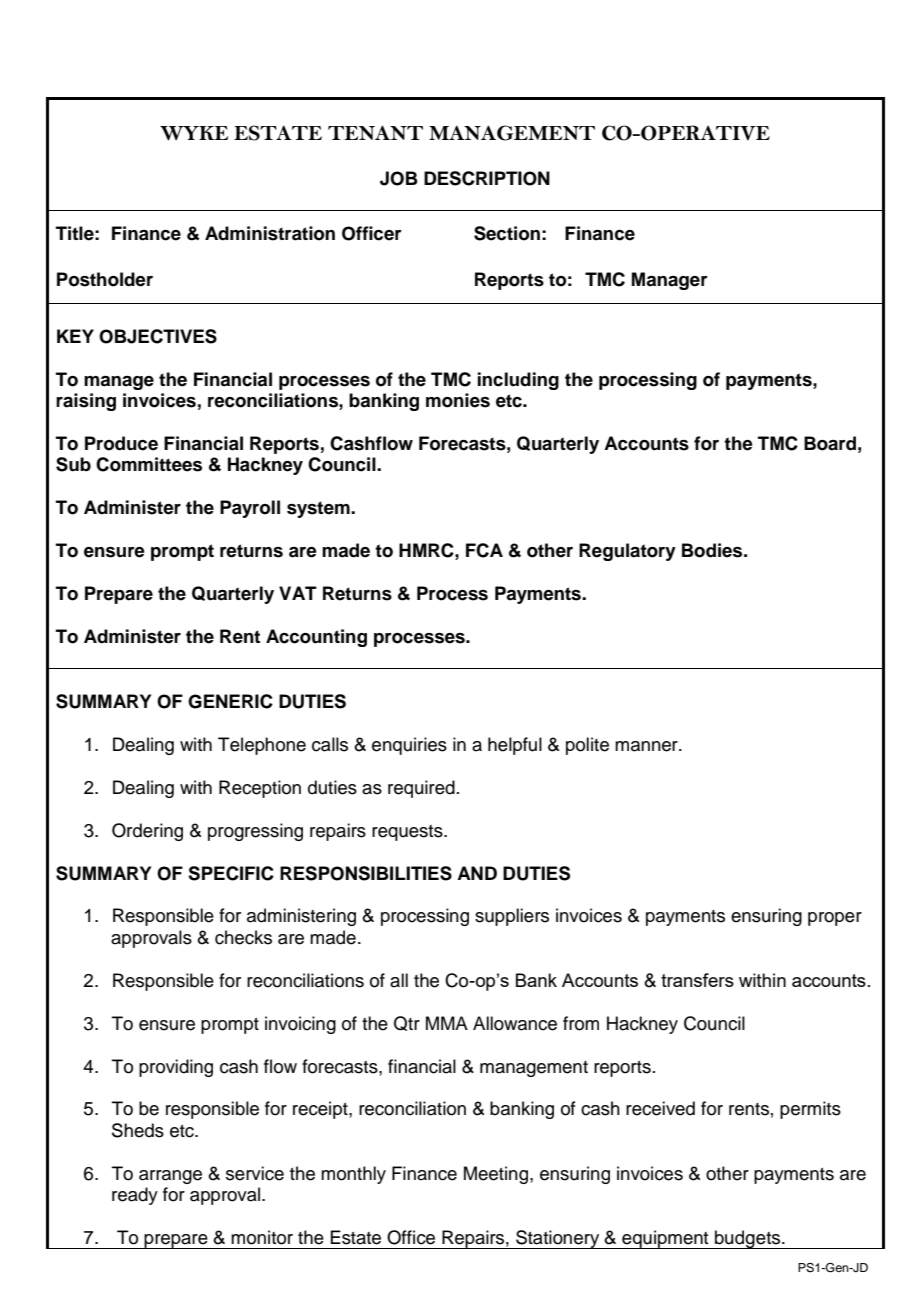 The height and width of the screenshot is (1308, 924). I want to click on budgets, so click(748, 1239).
